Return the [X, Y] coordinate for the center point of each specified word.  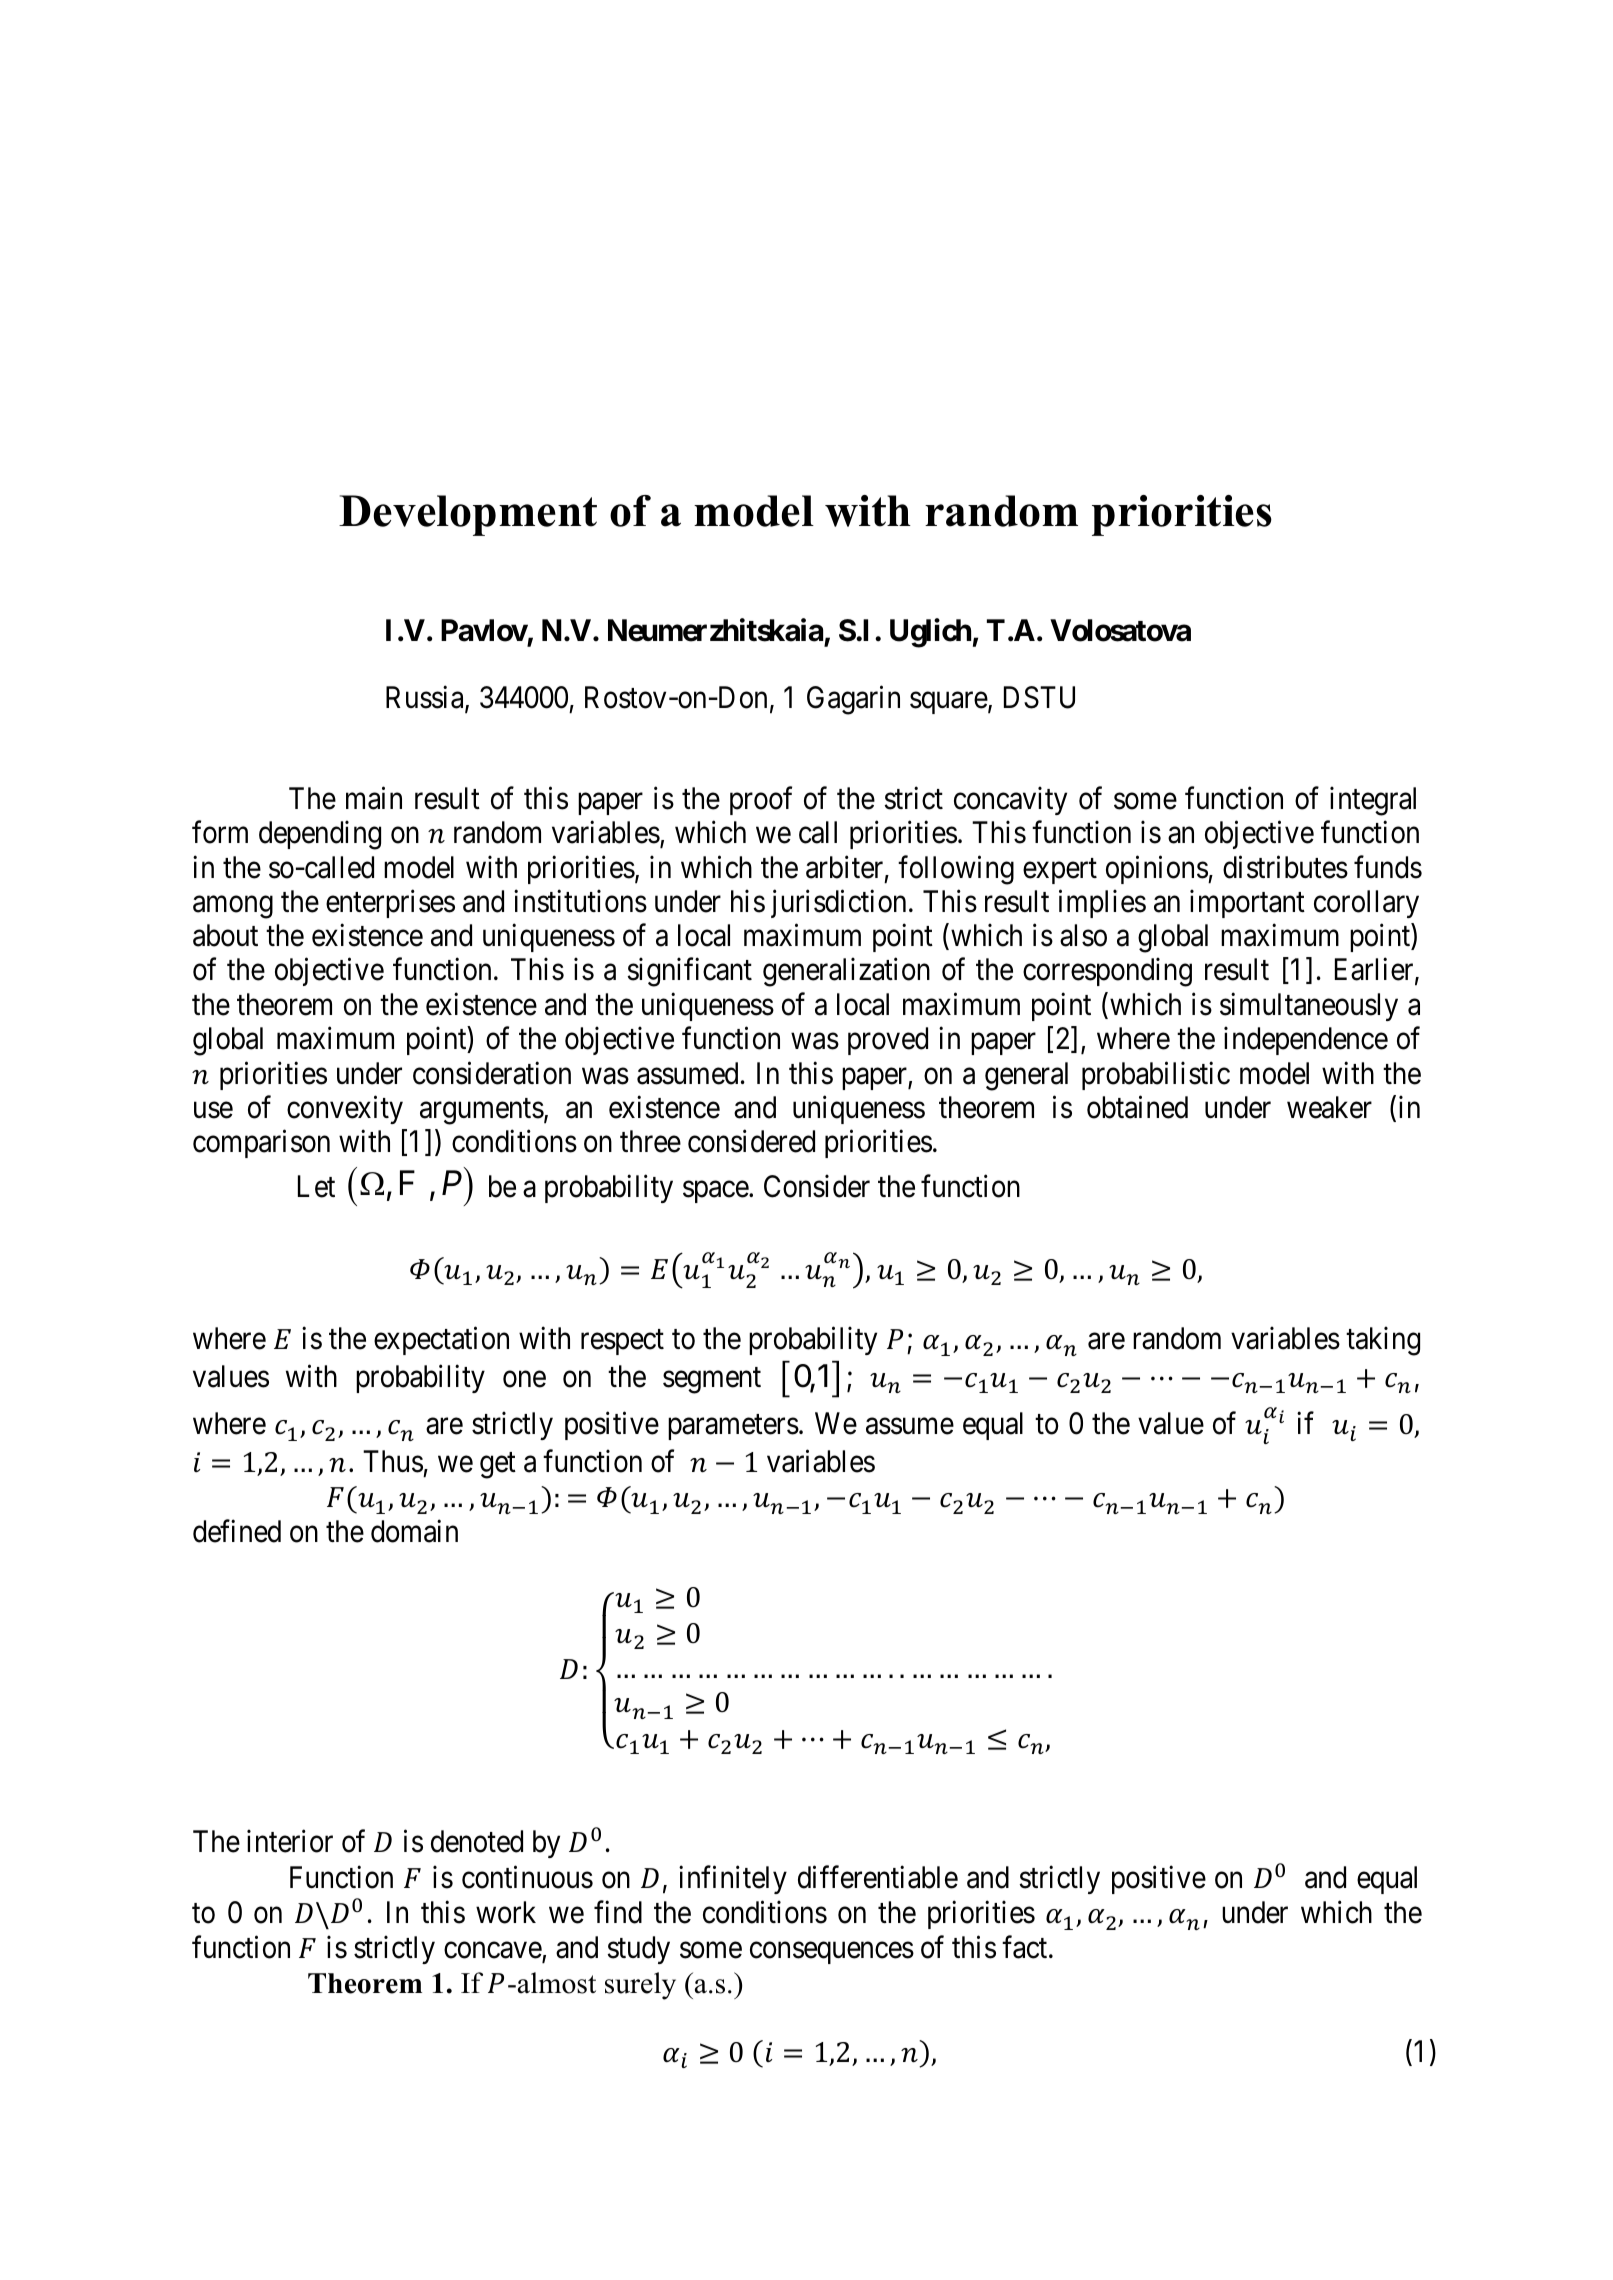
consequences [832, 1953]
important [1247, 904]
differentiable [878, 1877]
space [716, 1192]
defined [237, 1531]
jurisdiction [838, 904]
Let [316, 1186]
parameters [733, 1427]
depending [320, 835]
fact [1026, 1947]
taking [1383, 1341]
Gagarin [853, 700]
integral [1373, 801]
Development [468, 515]
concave [493, 1951]
